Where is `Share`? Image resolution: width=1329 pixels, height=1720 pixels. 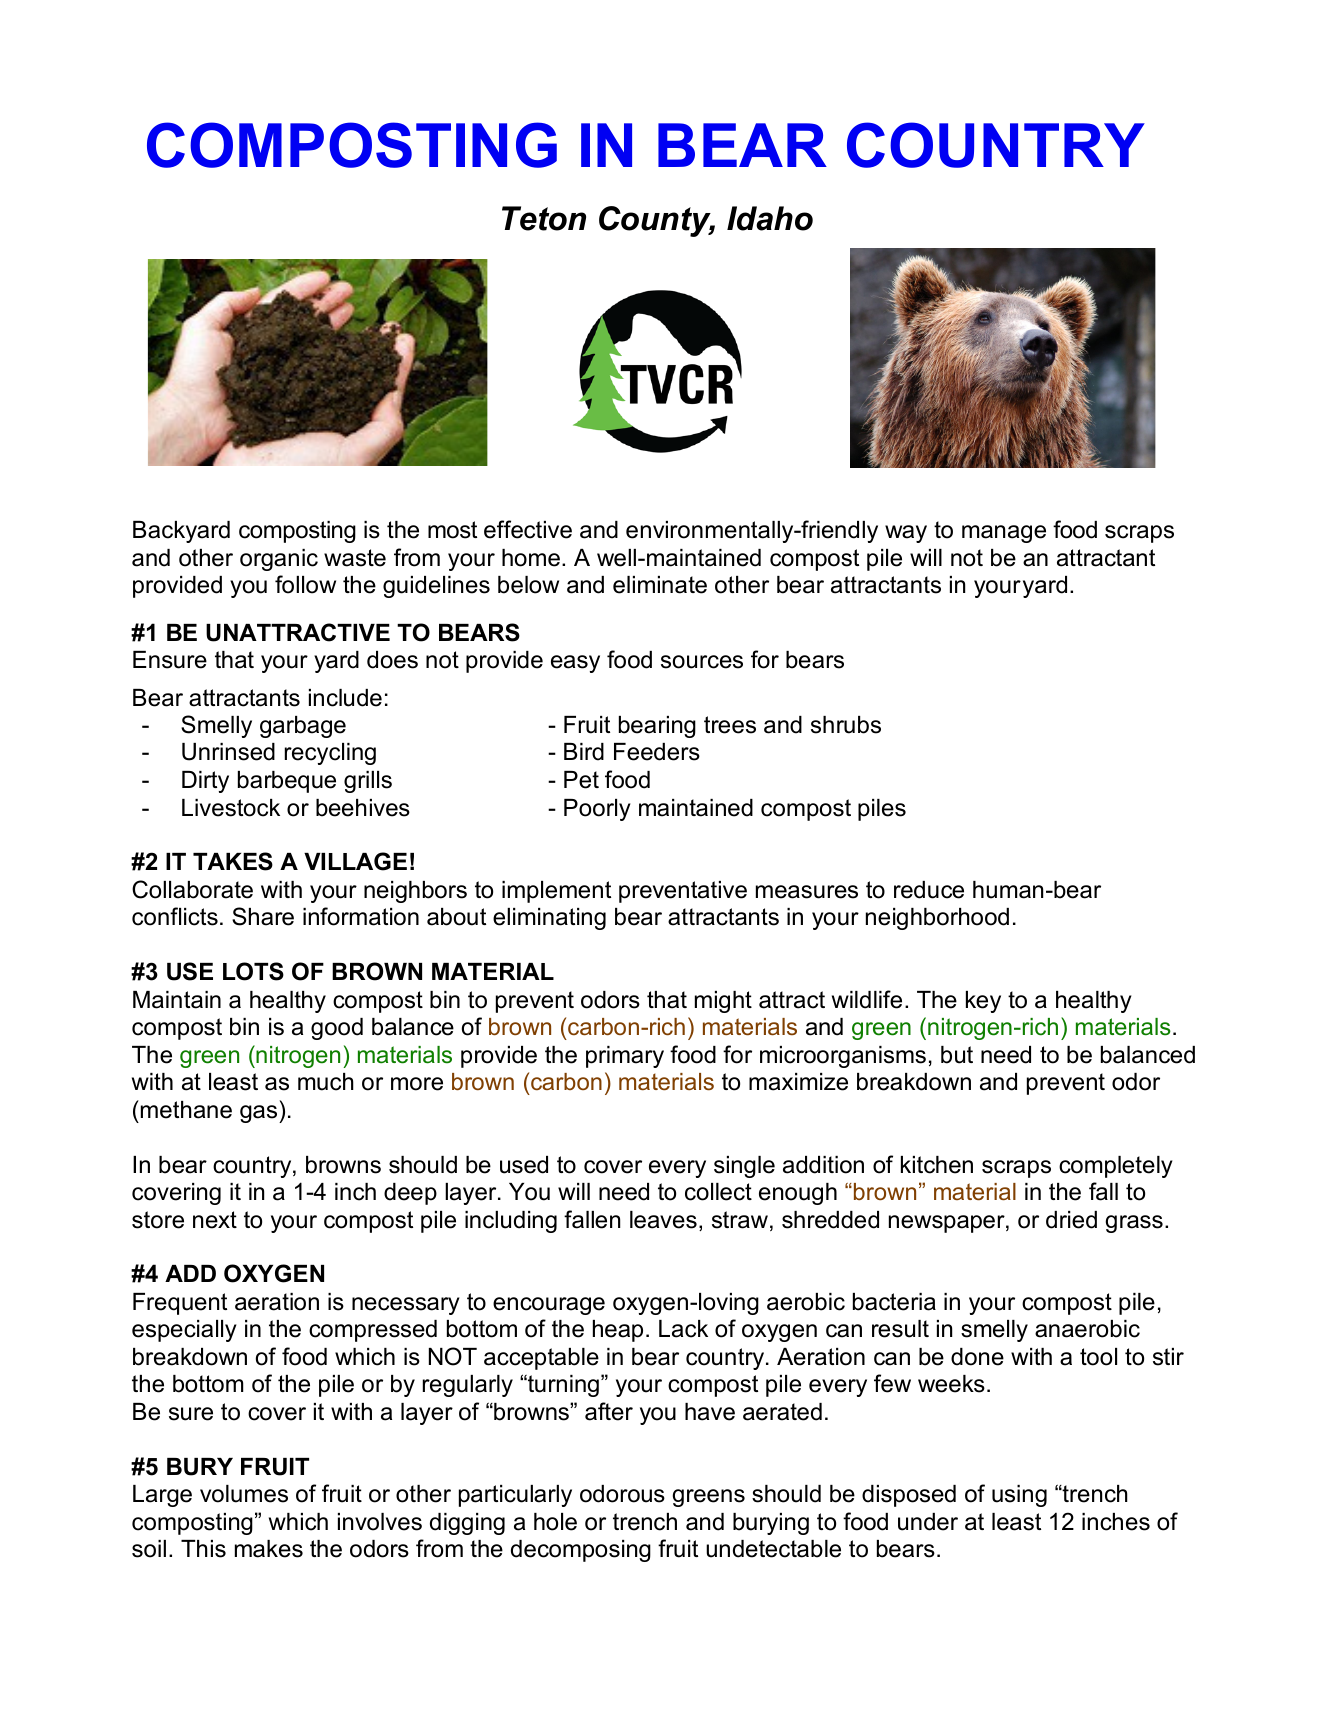
Share is located at coordinates (263, 916).
